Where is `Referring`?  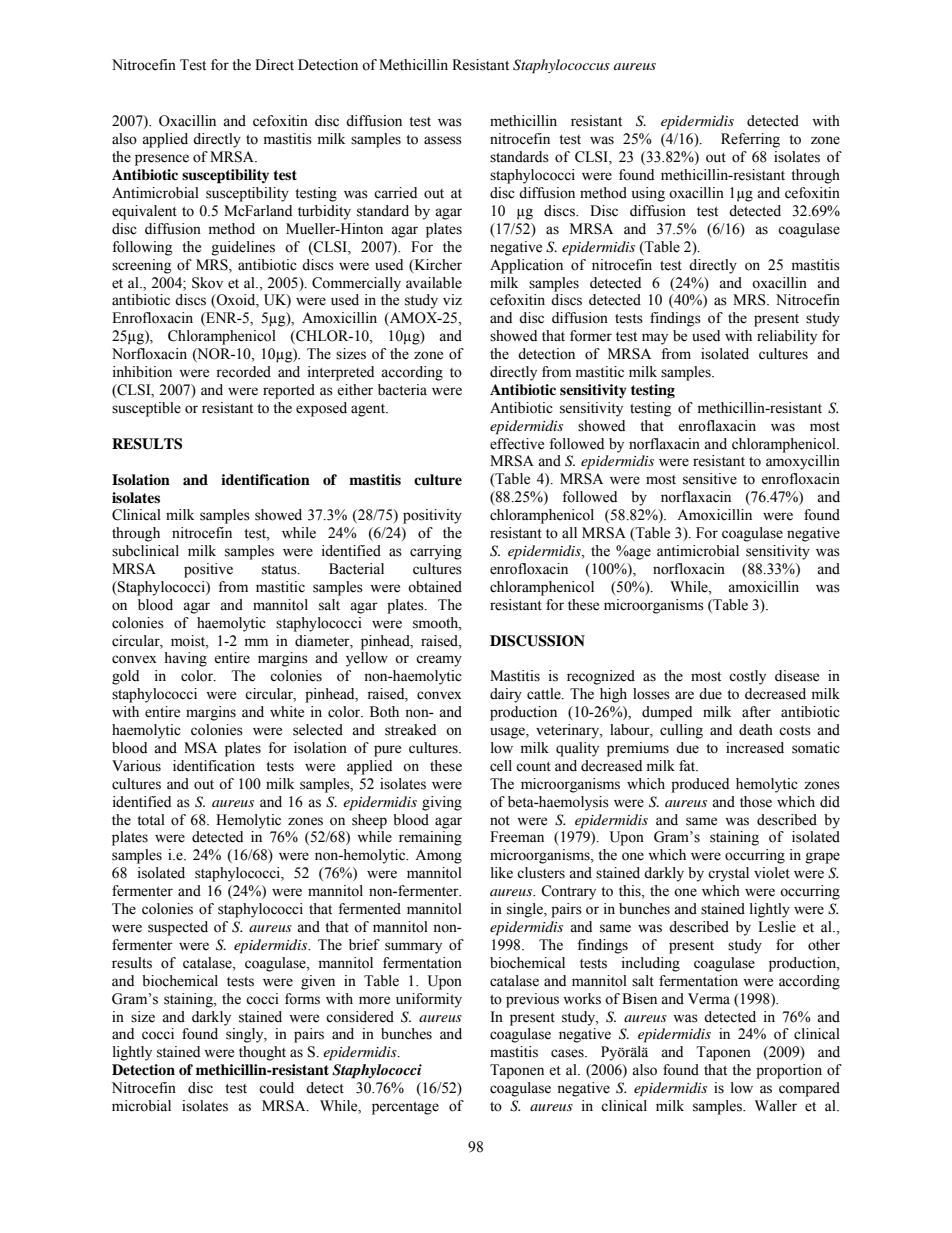 Referring is located at coordinates (750, 140).
